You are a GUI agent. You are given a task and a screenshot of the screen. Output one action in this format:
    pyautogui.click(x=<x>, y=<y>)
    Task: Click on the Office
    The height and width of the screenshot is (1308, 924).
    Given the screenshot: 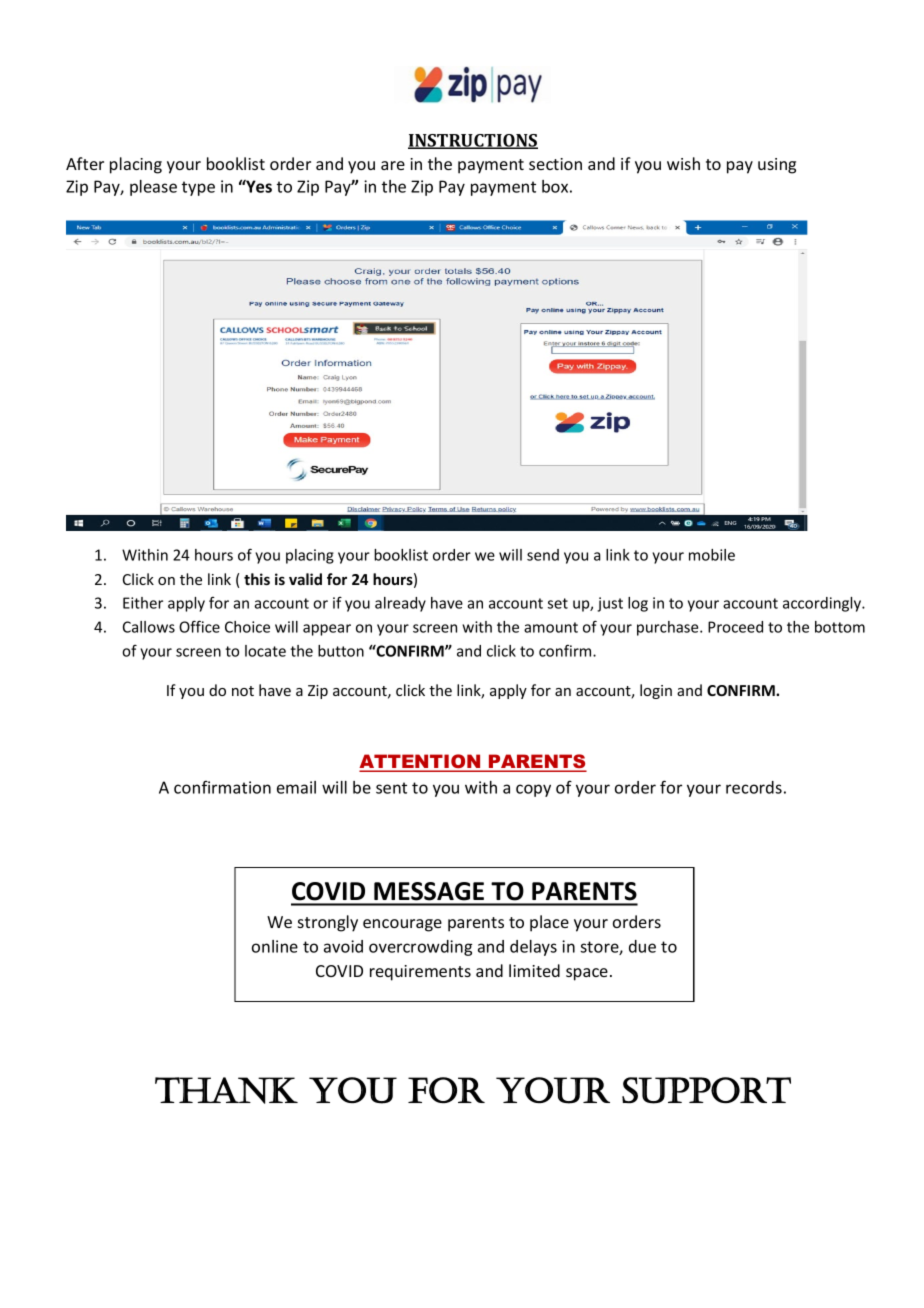 What is the action you would take?
    pyautogui.click(x=199, y=626)
